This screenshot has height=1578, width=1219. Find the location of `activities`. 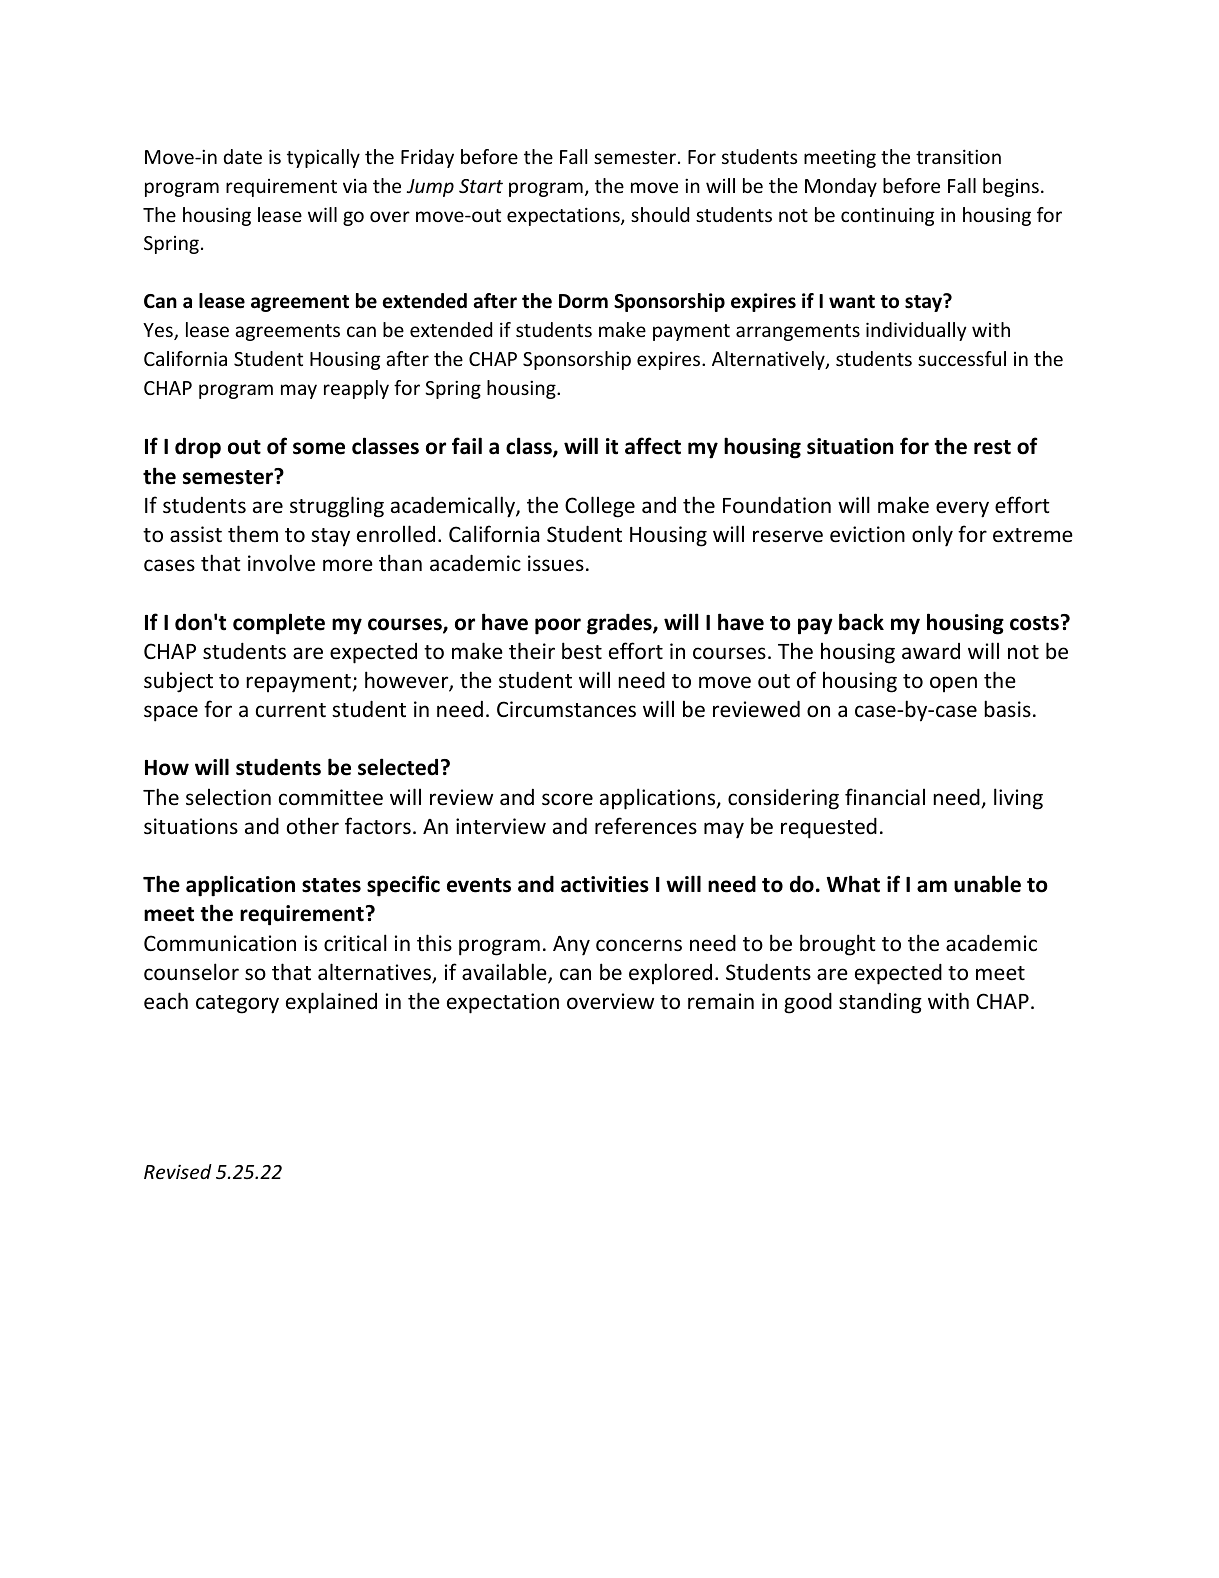

activities is located at coordinates (605, 884).
